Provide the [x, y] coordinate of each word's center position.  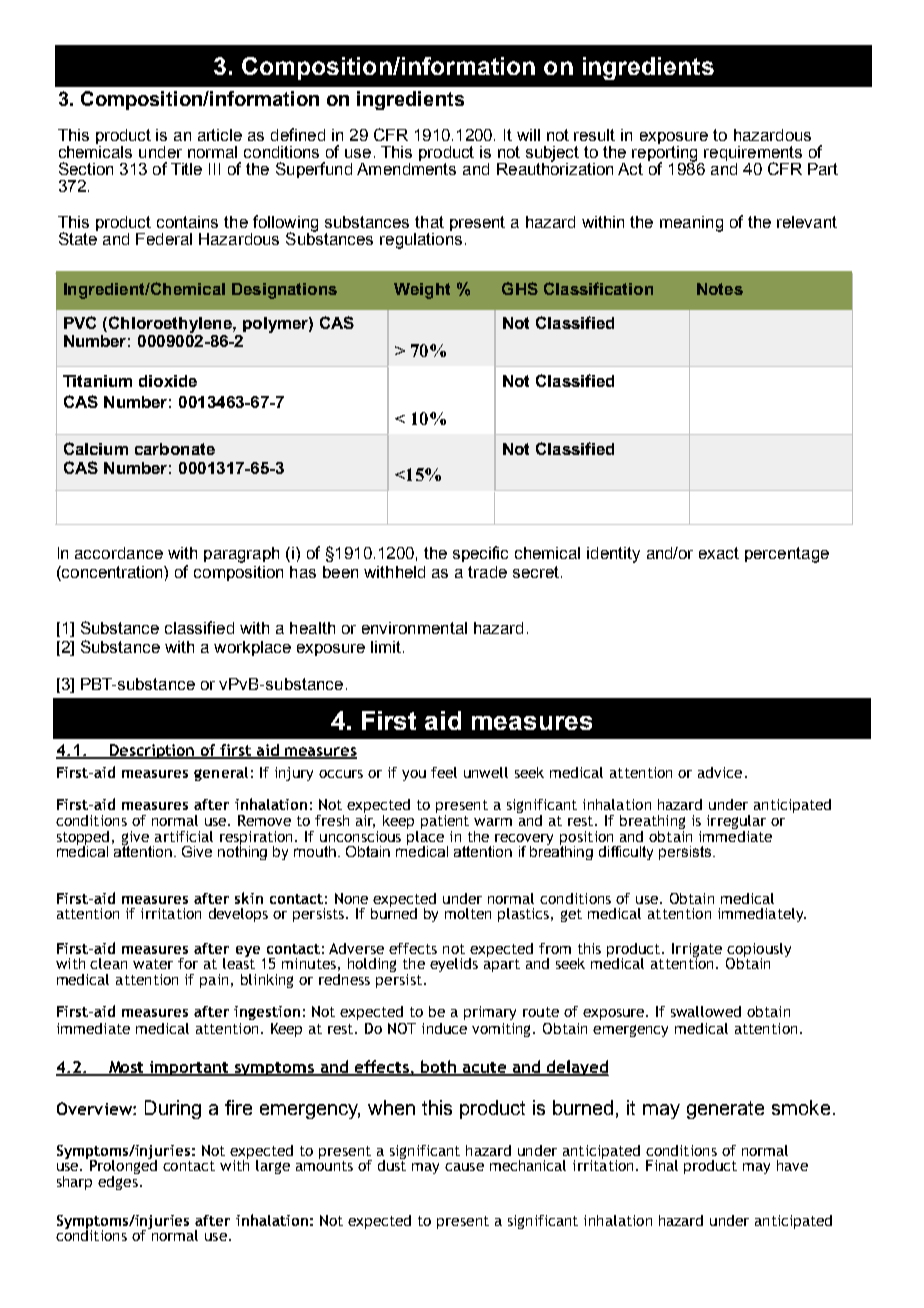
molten [468, 913]
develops [238, 915]
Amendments [406, 167]
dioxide [168, 381]
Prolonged [123, 1167]
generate [725, 1110]
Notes [720, 289]
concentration [112, 573]
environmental [414, 628]
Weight [422, 291]
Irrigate [697, 951]
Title [186, 169]
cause [464, 1167]
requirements [752, 155]
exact [719, 553]
